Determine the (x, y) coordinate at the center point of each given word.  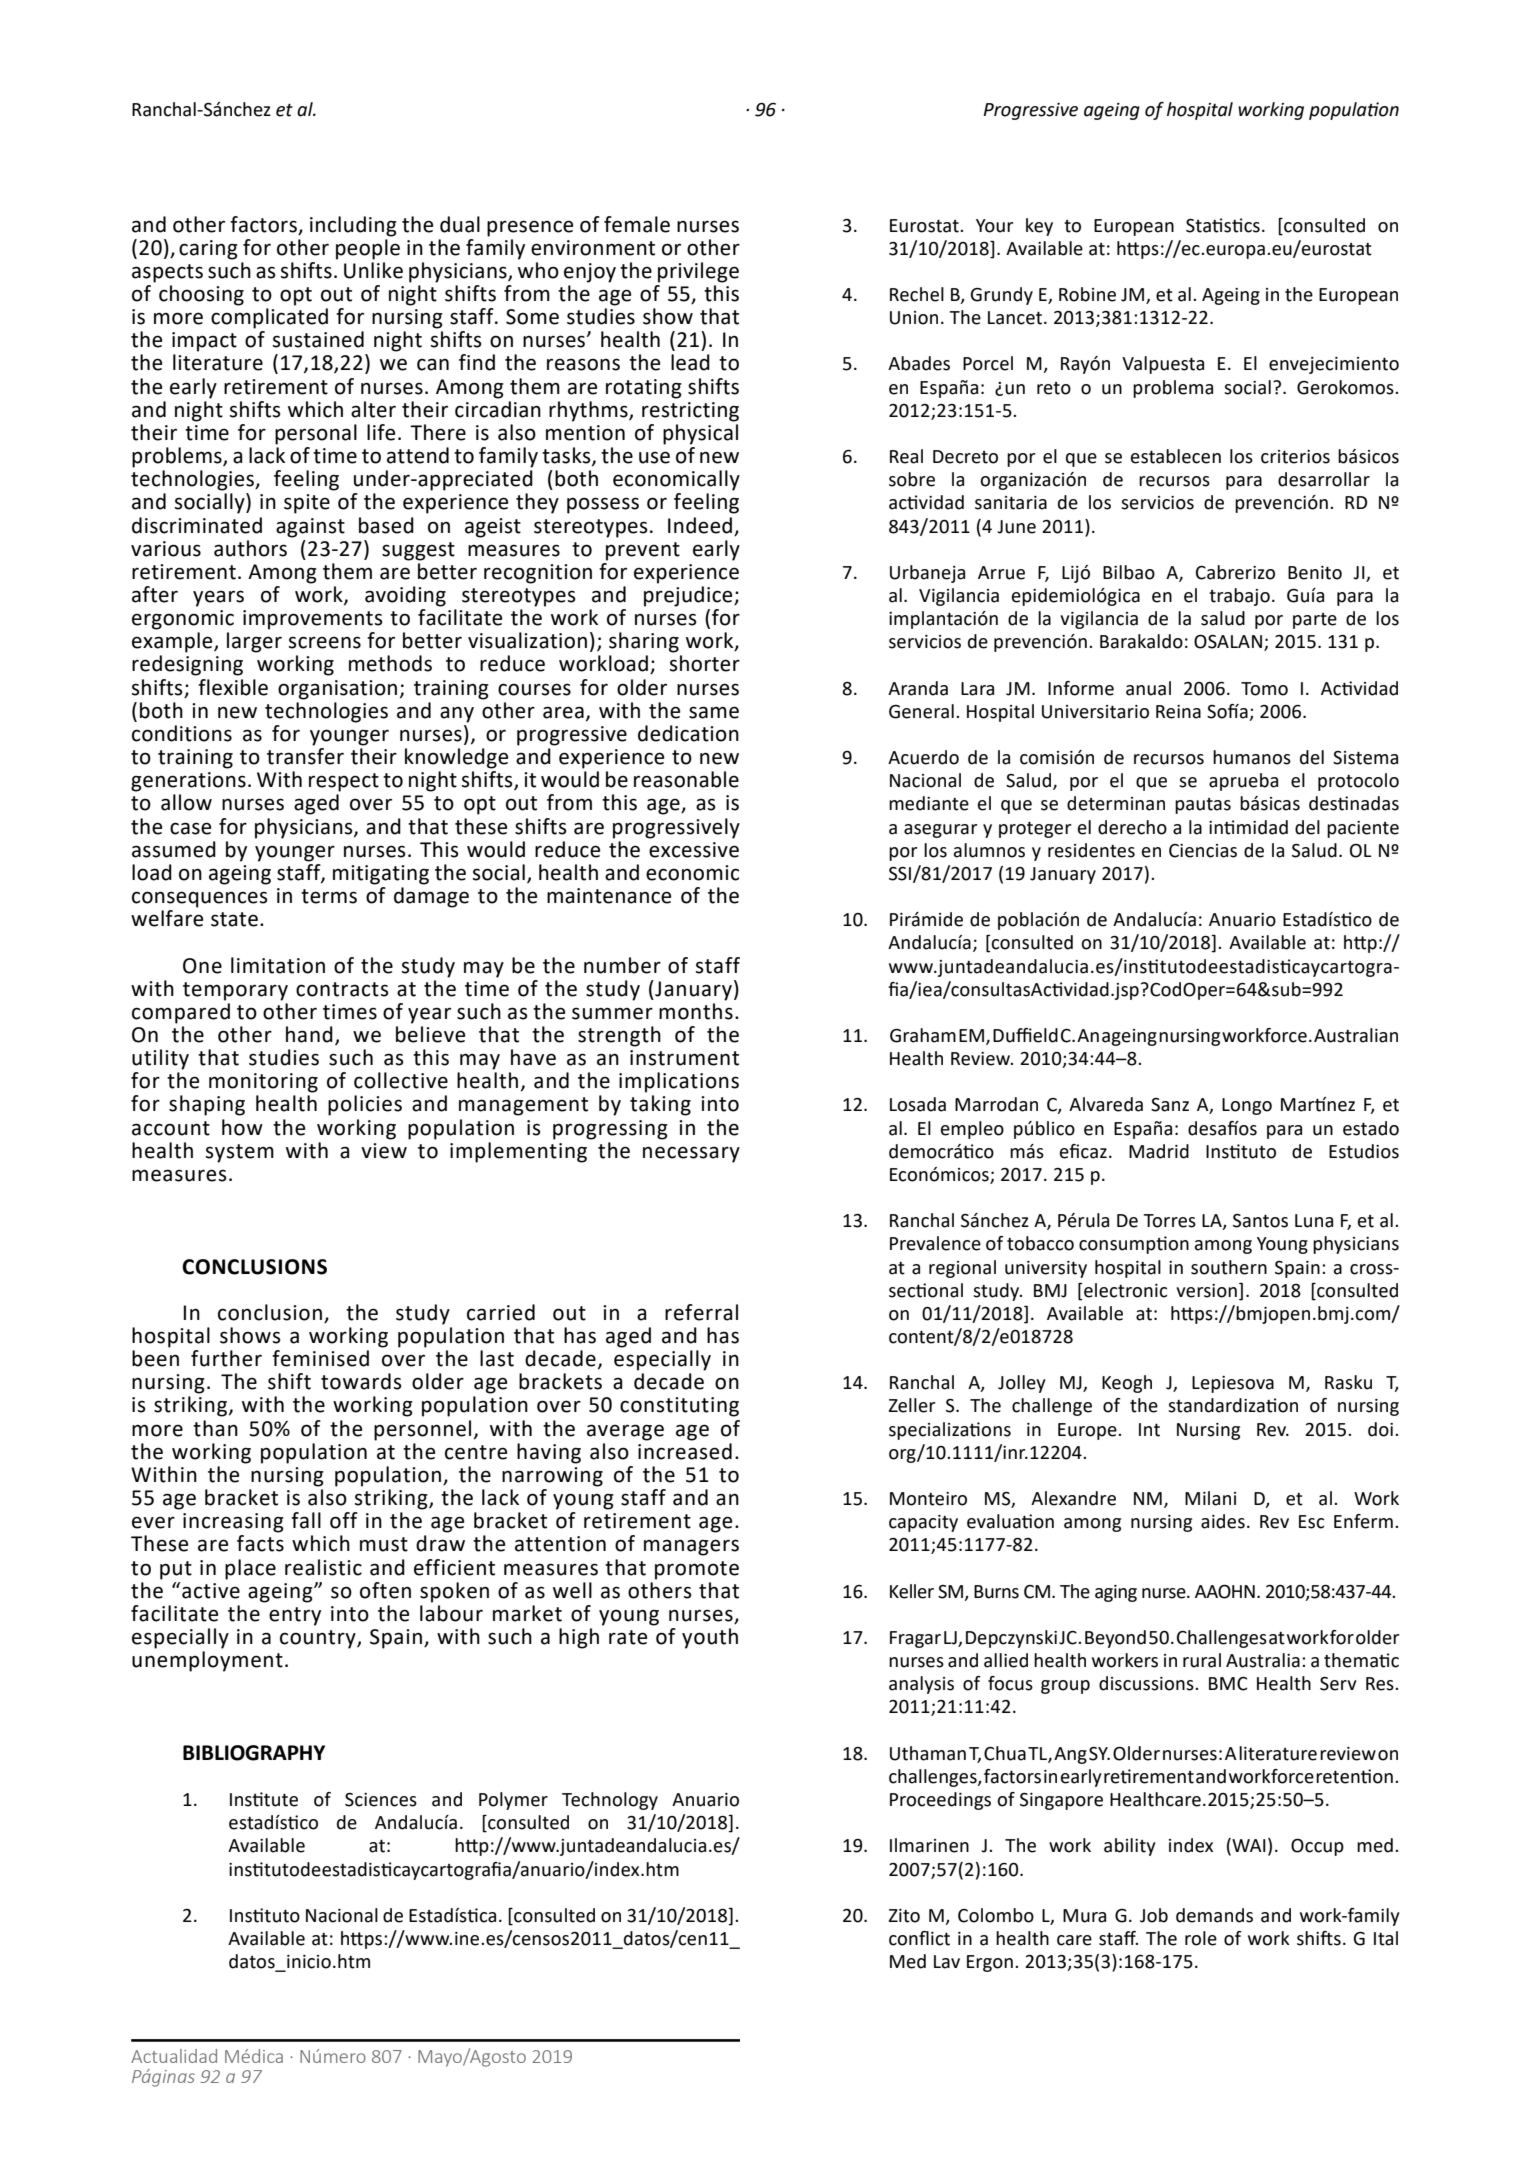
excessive (694, 850)
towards (361, 1381)
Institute (264, 1799)
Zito (904, 1916)
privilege (698, 272)
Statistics (1223, 225)
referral (701, 1312)
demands (1214, 1915)
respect (344, 782)
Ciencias (1203, 851)
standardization (1233, 1405)
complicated (269, 318)
